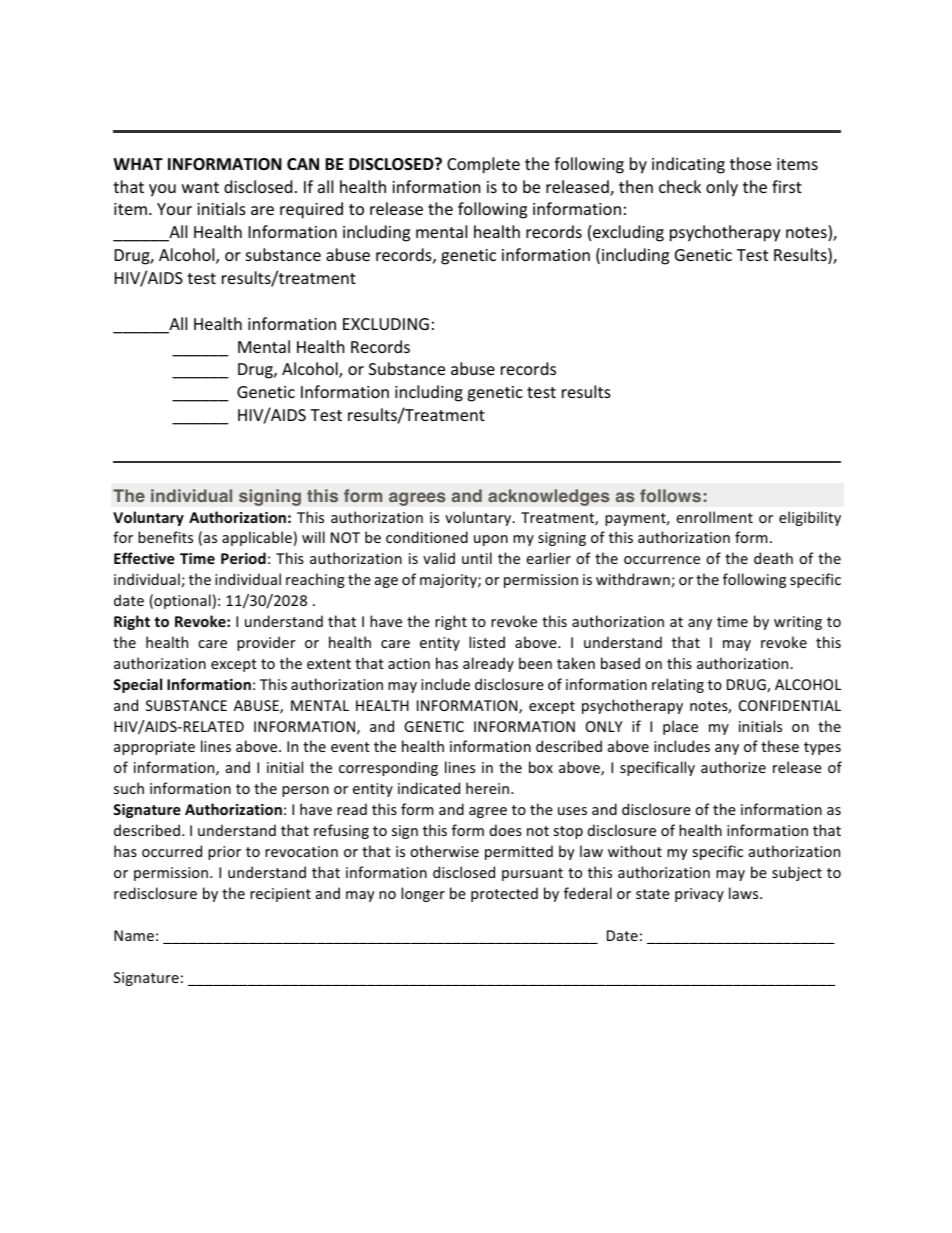 Image resolution: width=952 pixels, height=1233 pixels. Describe the element at coordinates (483, 165) in the document. I see `Complete` at that location.
